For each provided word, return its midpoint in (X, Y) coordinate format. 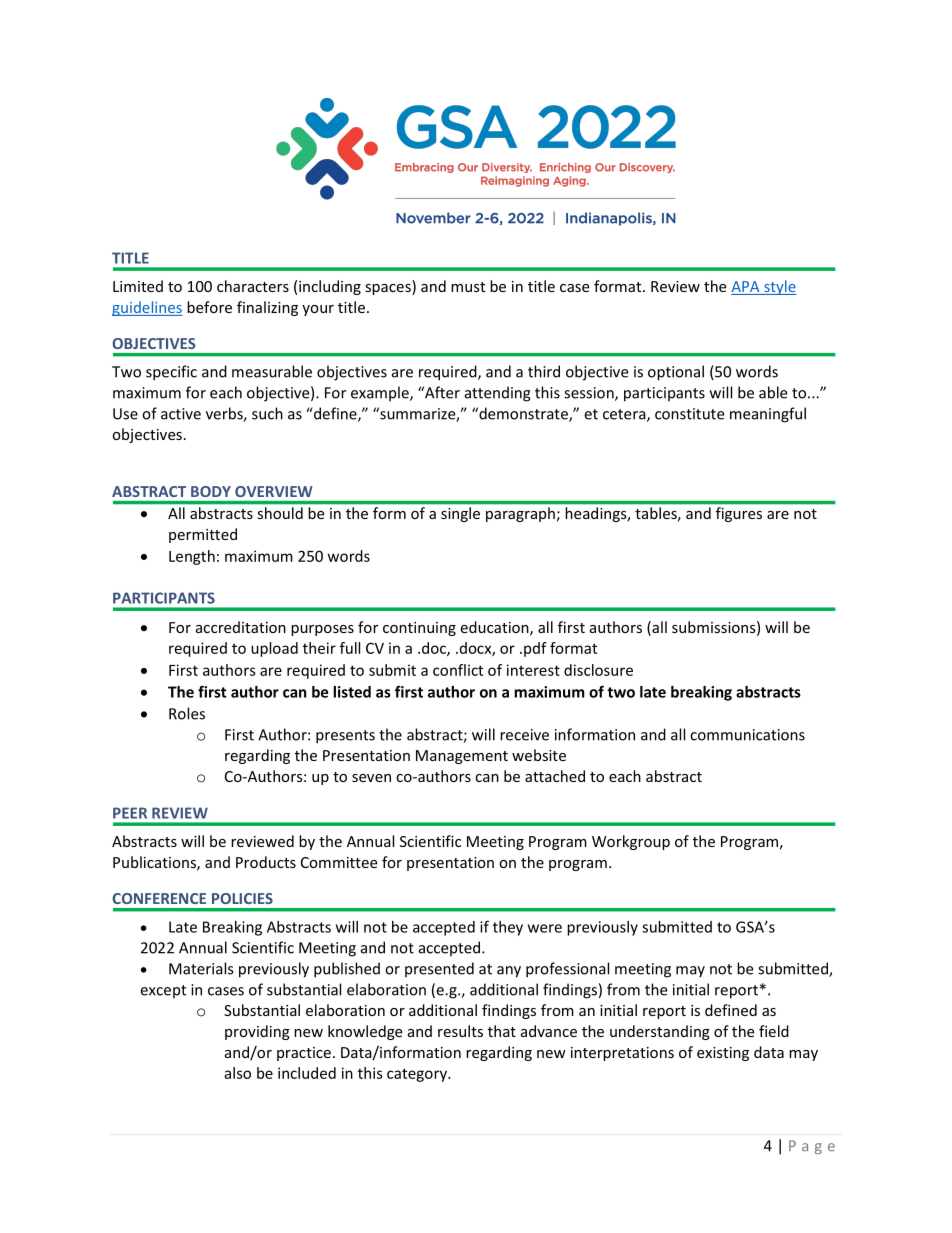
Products (266, 862)
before (209, 307)
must (468, 287)
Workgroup (631, 842)
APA (746, 288)
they (508, 928)
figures (739, 514)
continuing (419, 629)
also (237, 1073)
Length (192, 557)
